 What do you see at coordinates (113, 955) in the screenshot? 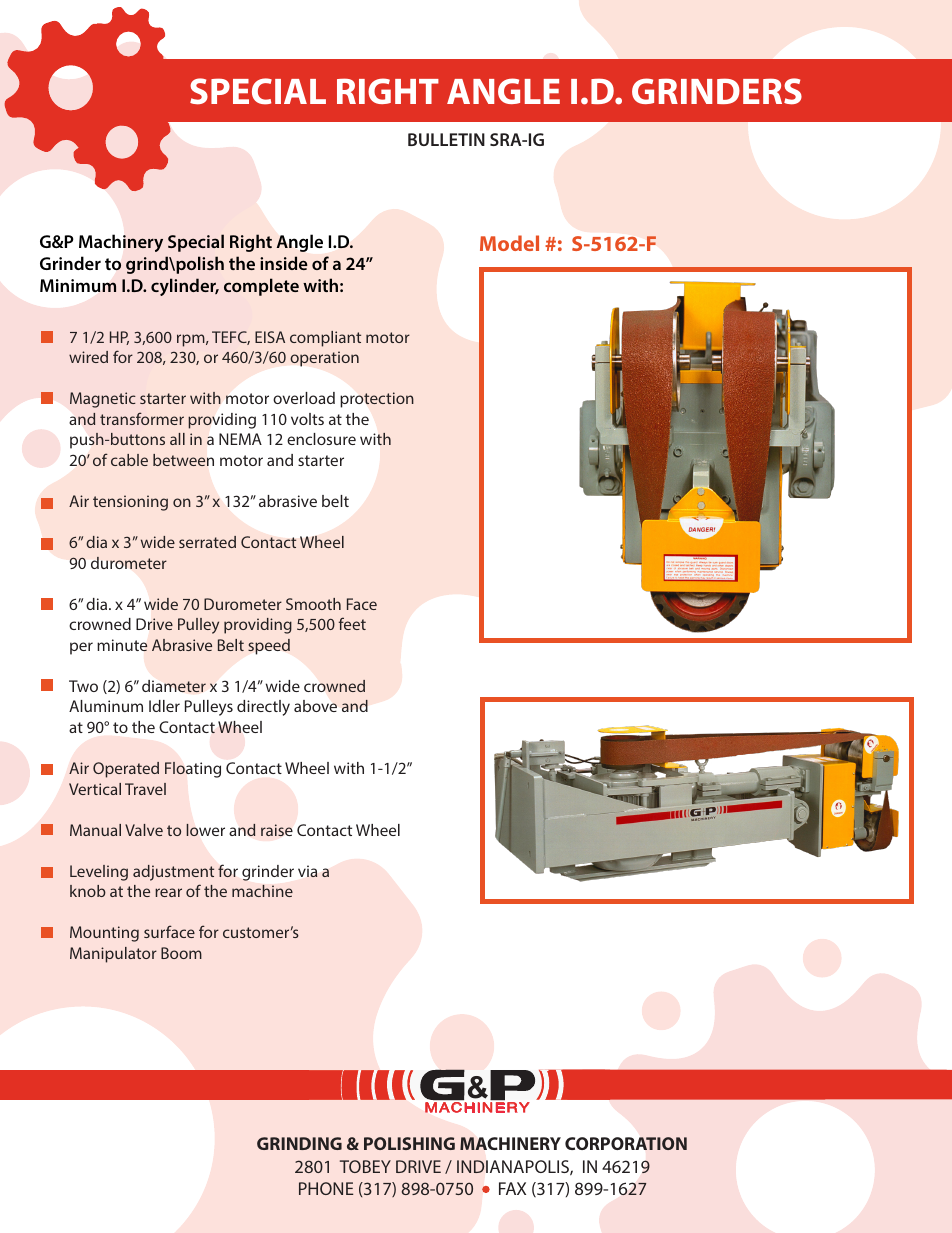
I see `Manipulator` at bounding box center [113, 955].
